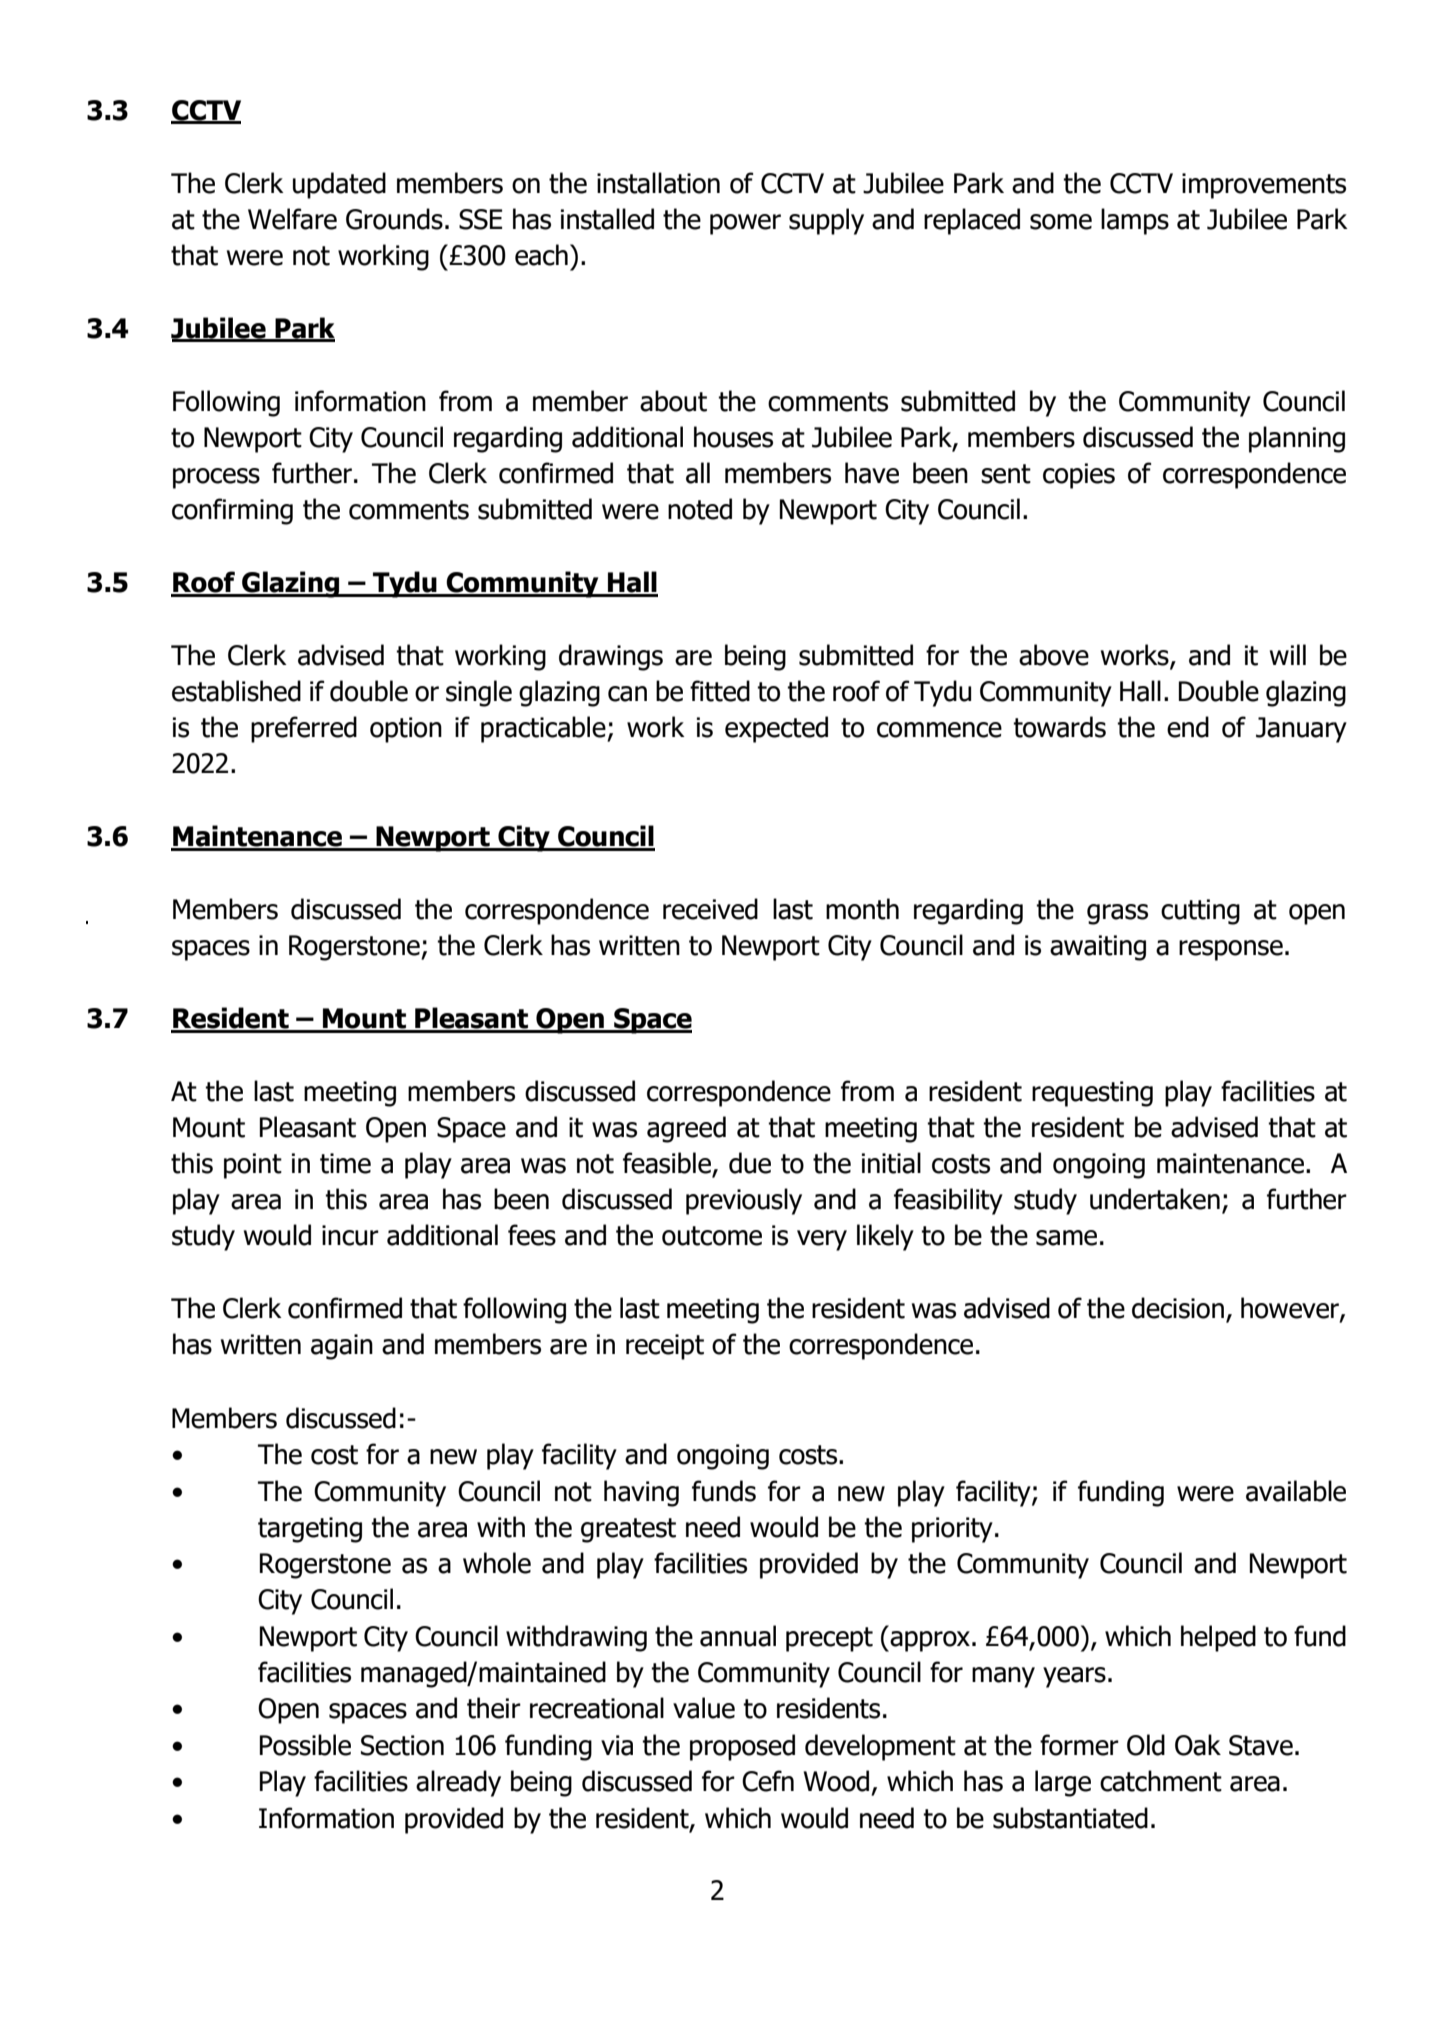 This document has width=1433, height=2027. Describe the element at coordinates (394, 219) in the document. I see `Grounds` at that location.
